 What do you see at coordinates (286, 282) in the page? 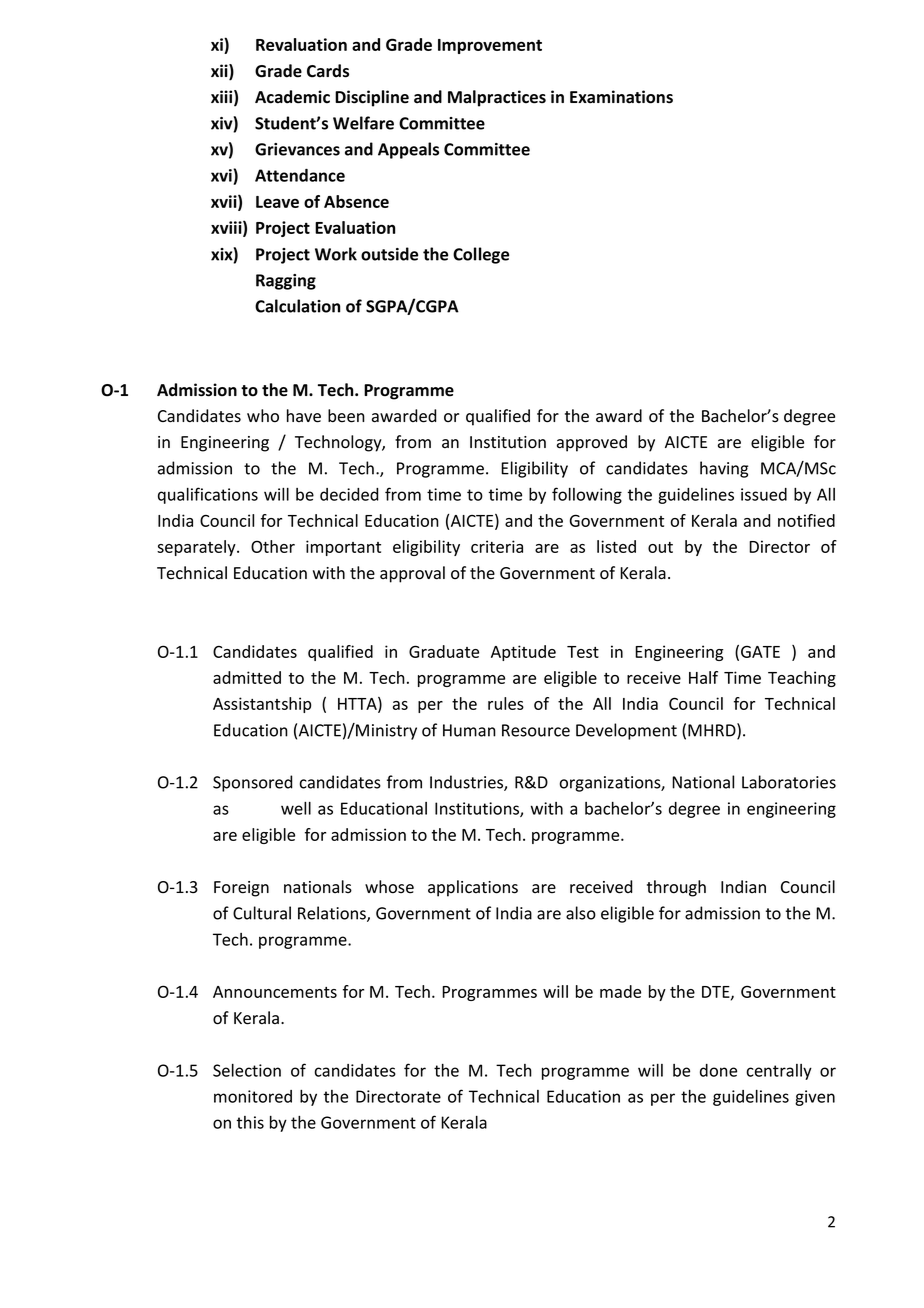
I see `Ragging` at bounding box center [286, 282].
